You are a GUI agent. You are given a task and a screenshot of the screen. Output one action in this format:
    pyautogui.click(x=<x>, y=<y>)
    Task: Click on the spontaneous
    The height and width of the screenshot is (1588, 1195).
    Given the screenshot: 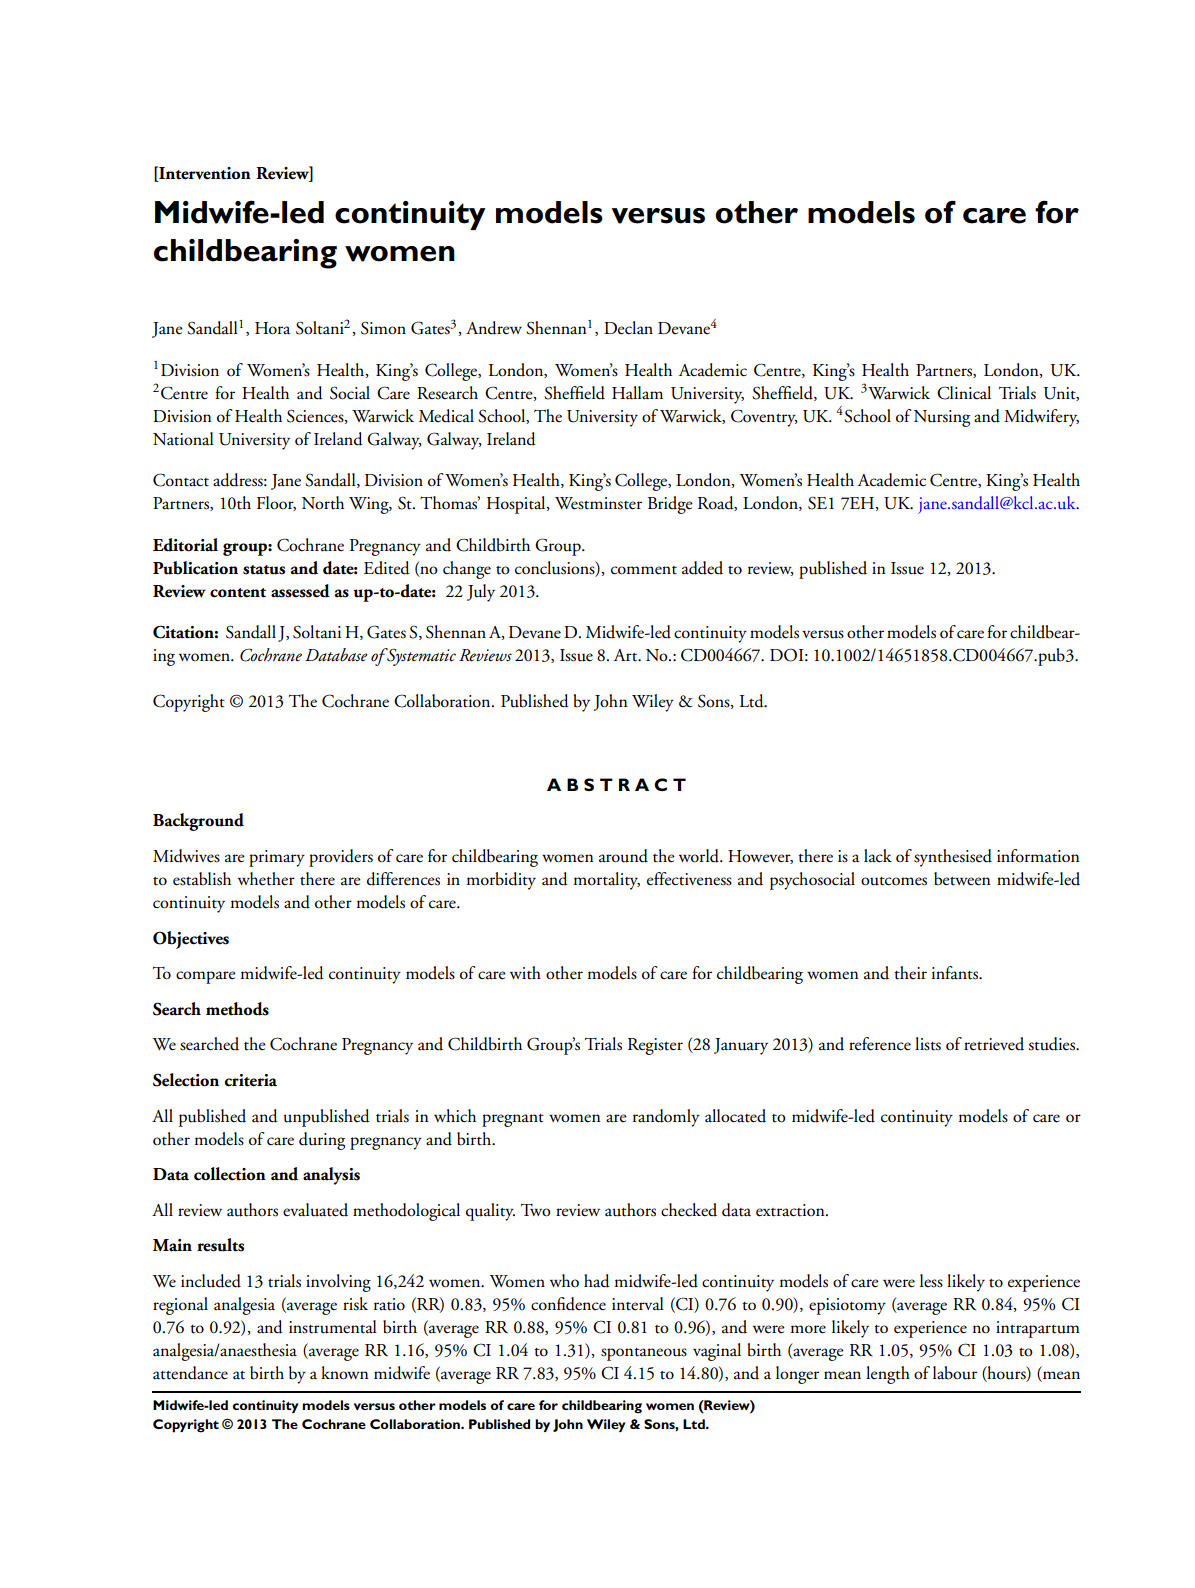 What is the action you would take?
    pyautogui.click(x=644, y=1354)
